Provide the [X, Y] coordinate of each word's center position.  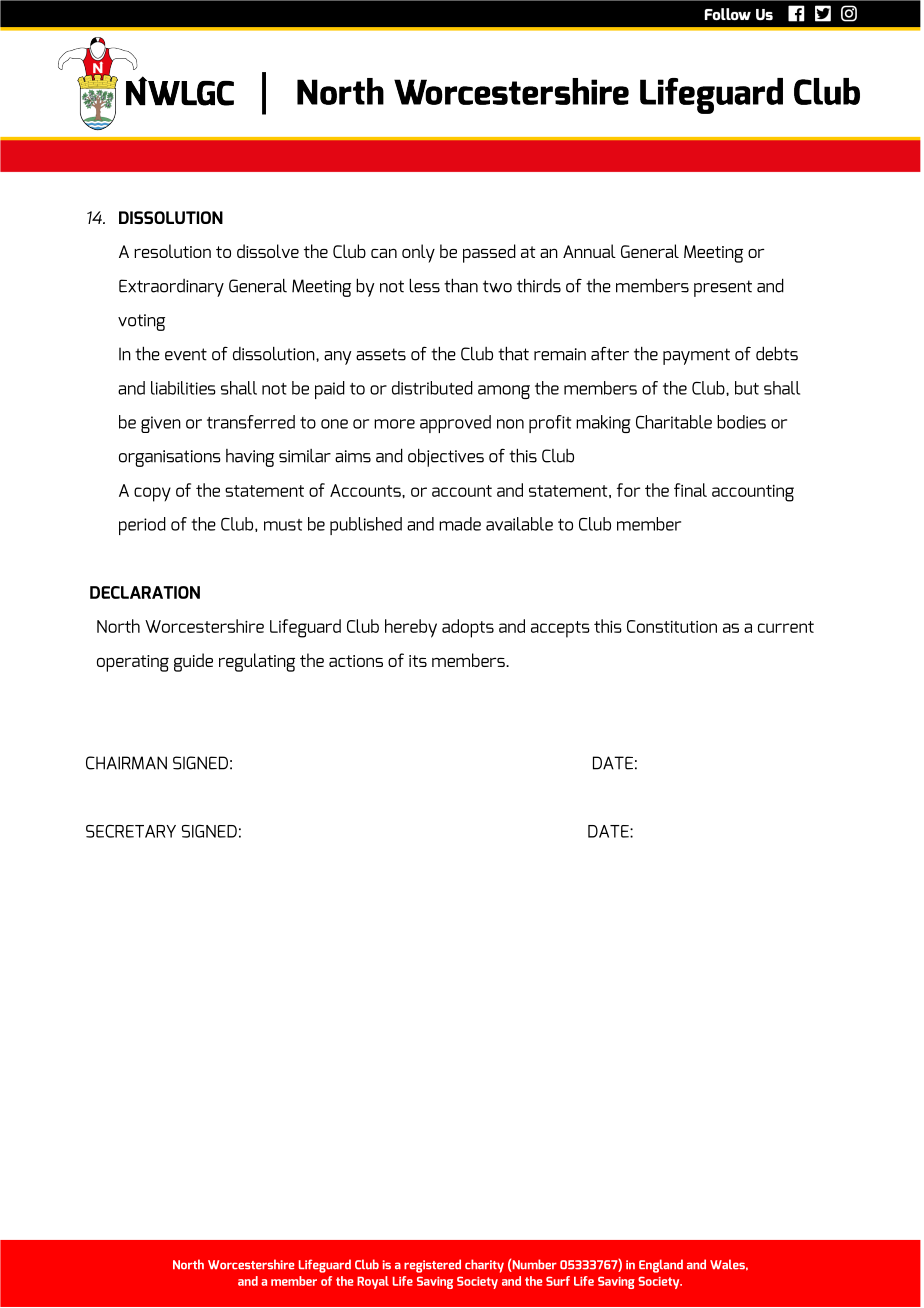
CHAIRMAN [126, 763]
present [723, 288]
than [461, 285]
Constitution [672, 626]
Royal [373, 1282]
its [418, 661]
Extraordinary [171, 288]
